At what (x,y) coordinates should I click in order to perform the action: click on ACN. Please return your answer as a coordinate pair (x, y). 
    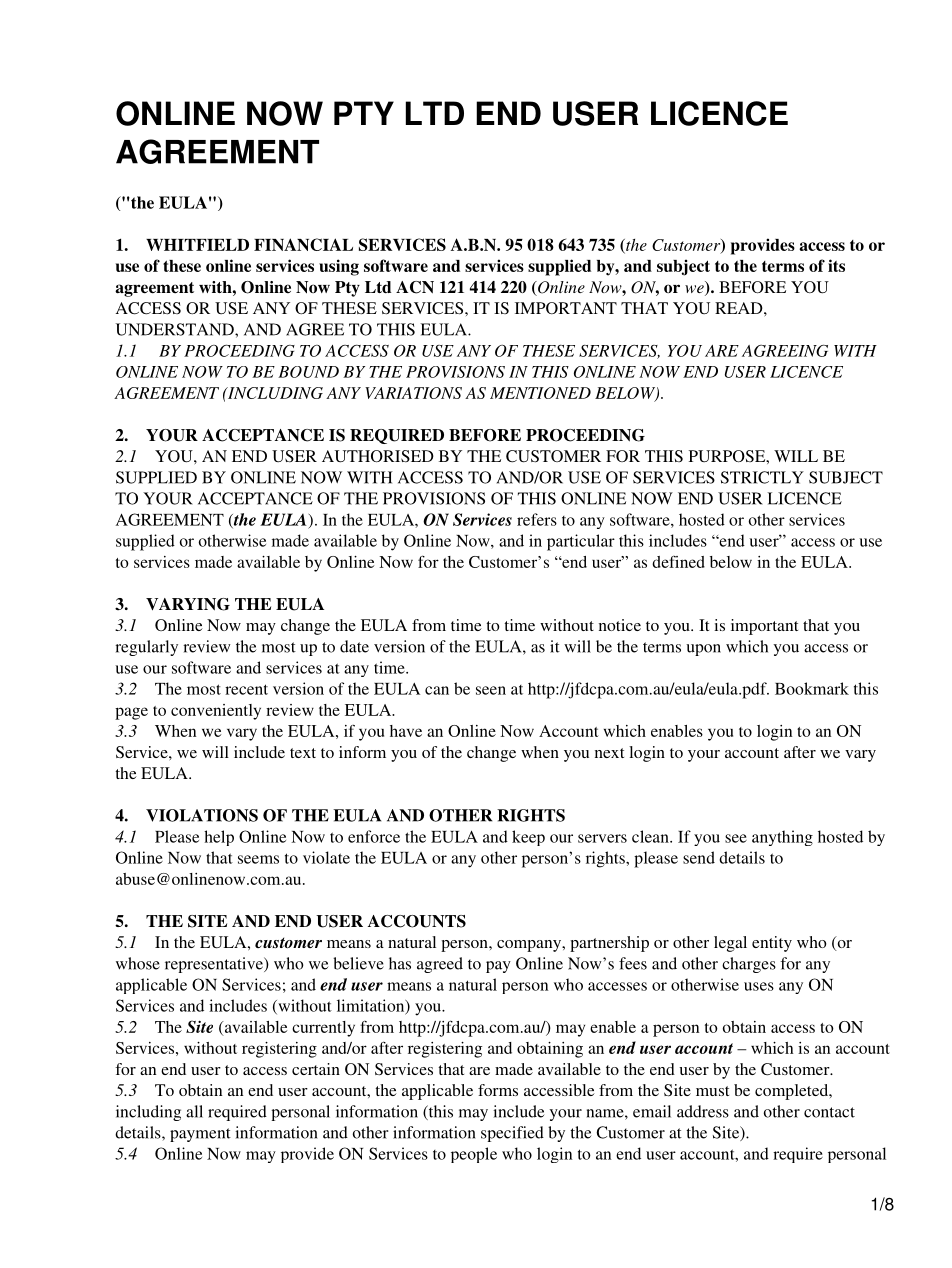
    Looking at the image, I should click on (415, 287).
